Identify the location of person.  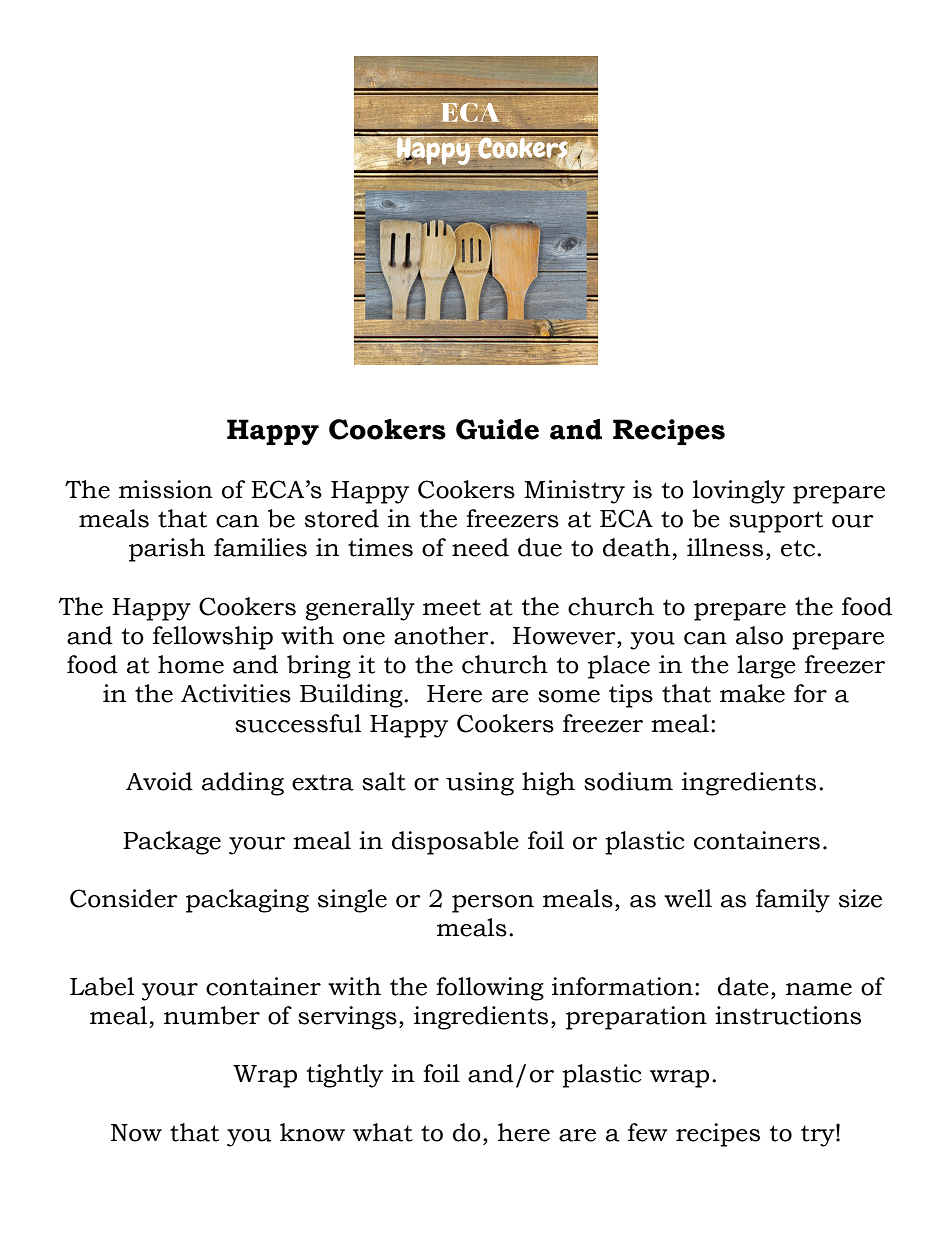
(493, 904).
